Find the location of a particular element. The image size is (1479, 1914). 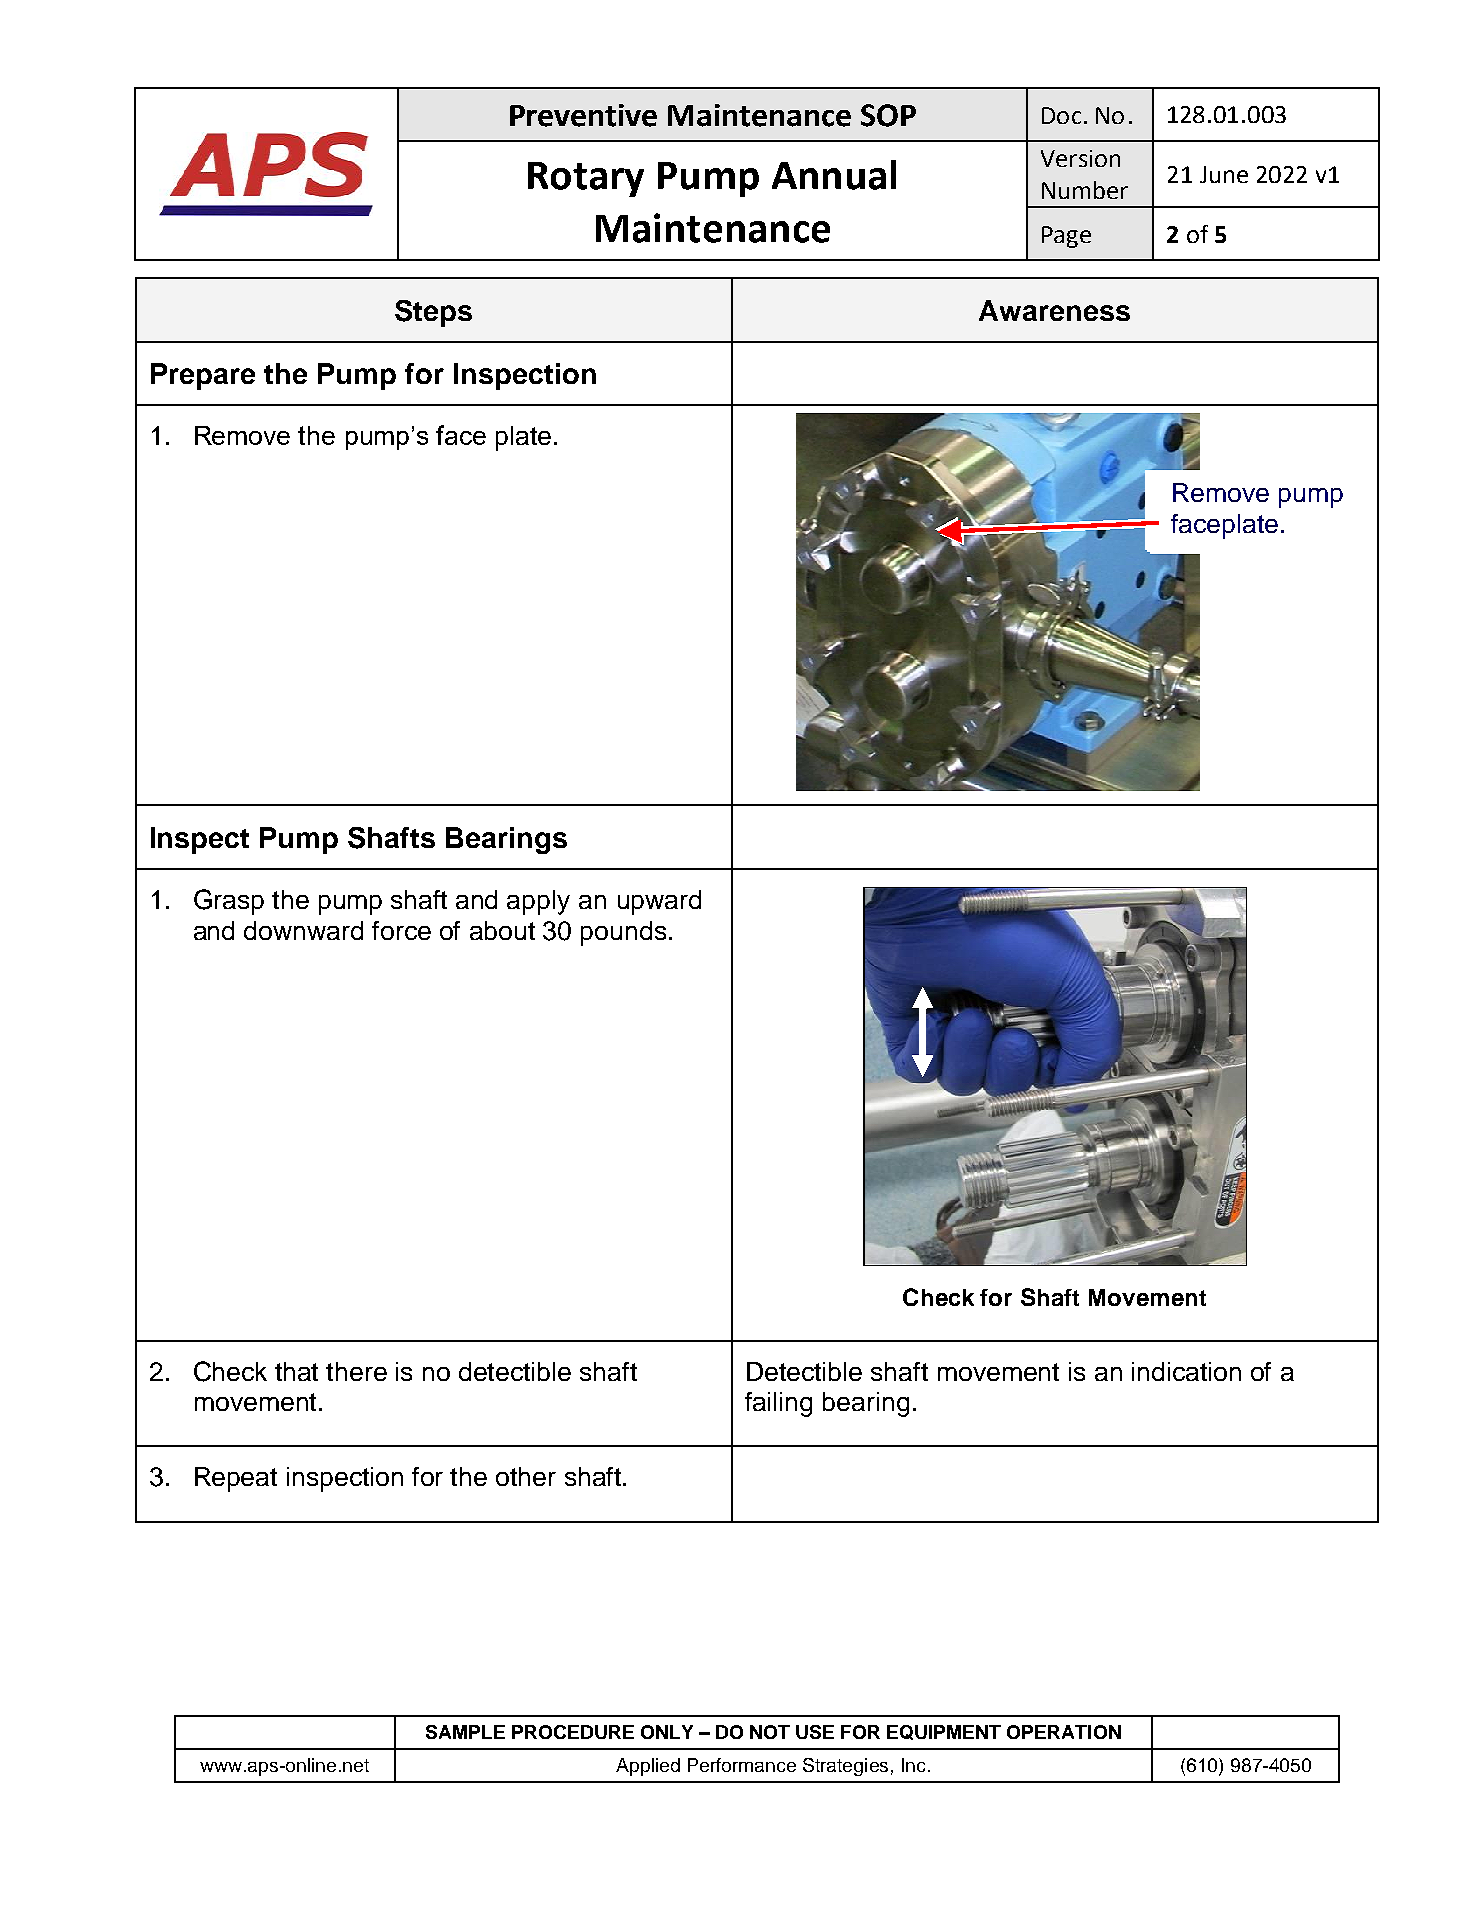

failing is located at coordinates (778, 1404).
